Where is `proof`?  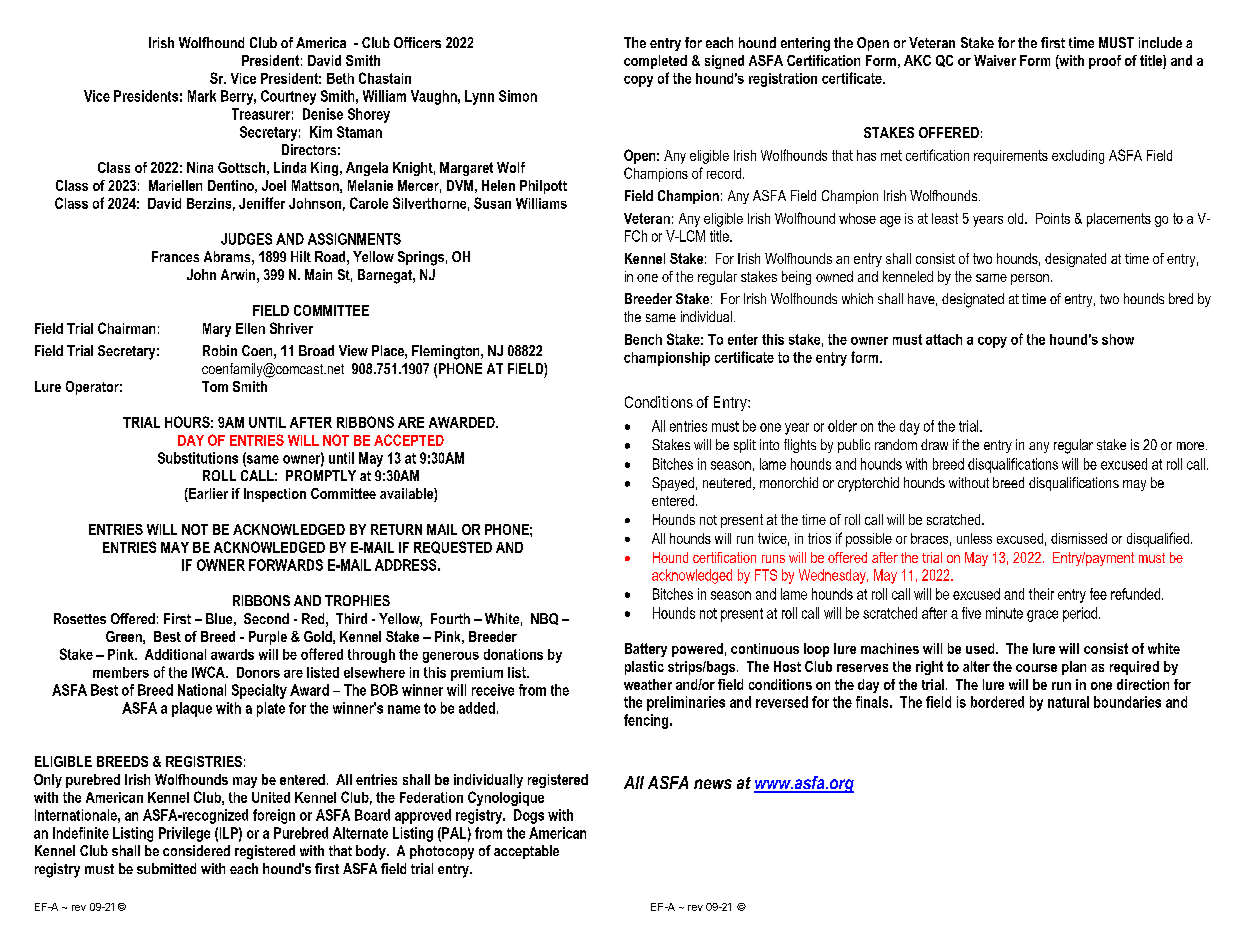 proof is located at coordinates (1105, 62).
